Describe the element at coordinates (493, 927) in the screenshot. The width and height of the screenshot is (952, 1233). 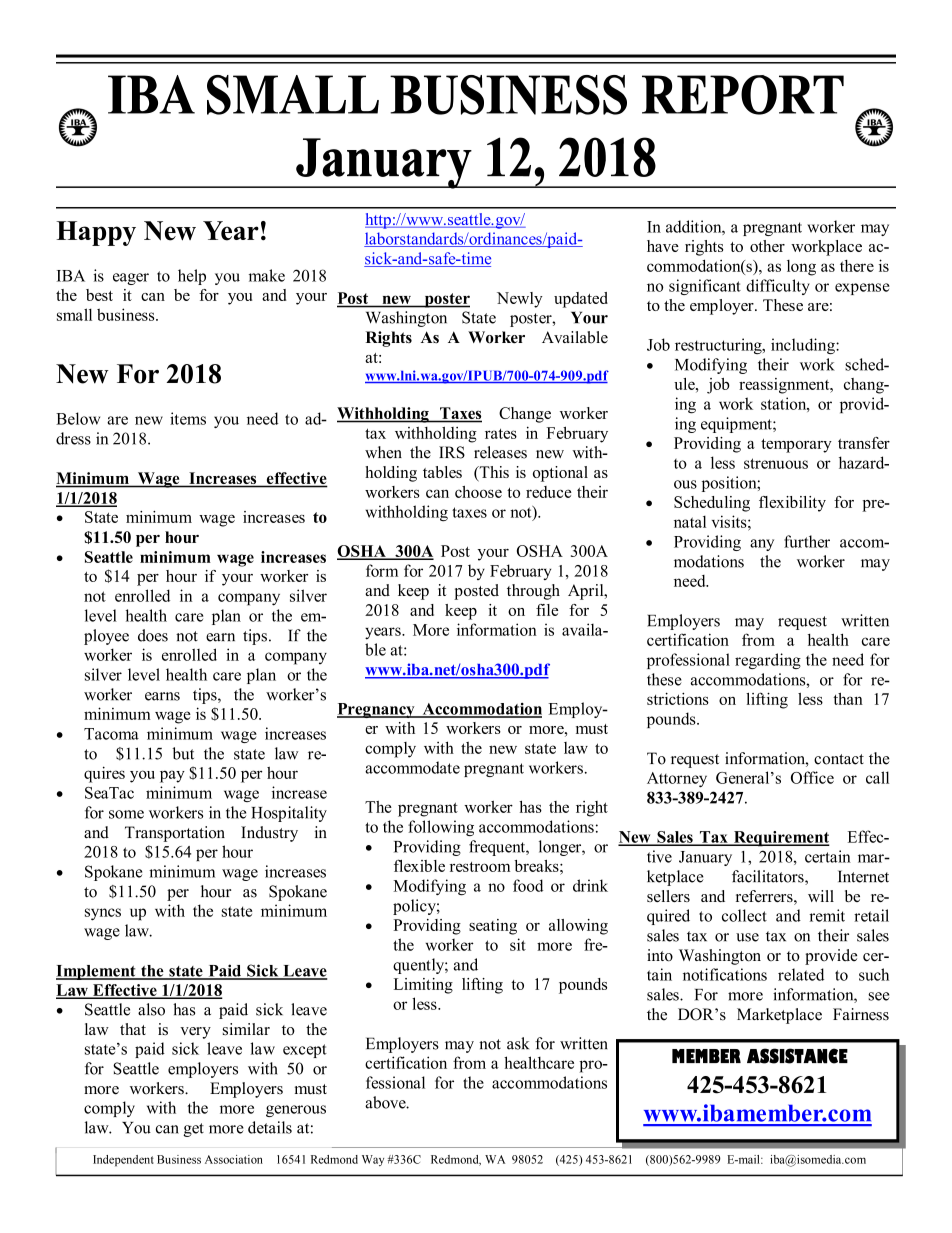
I see `seating` at that location.
